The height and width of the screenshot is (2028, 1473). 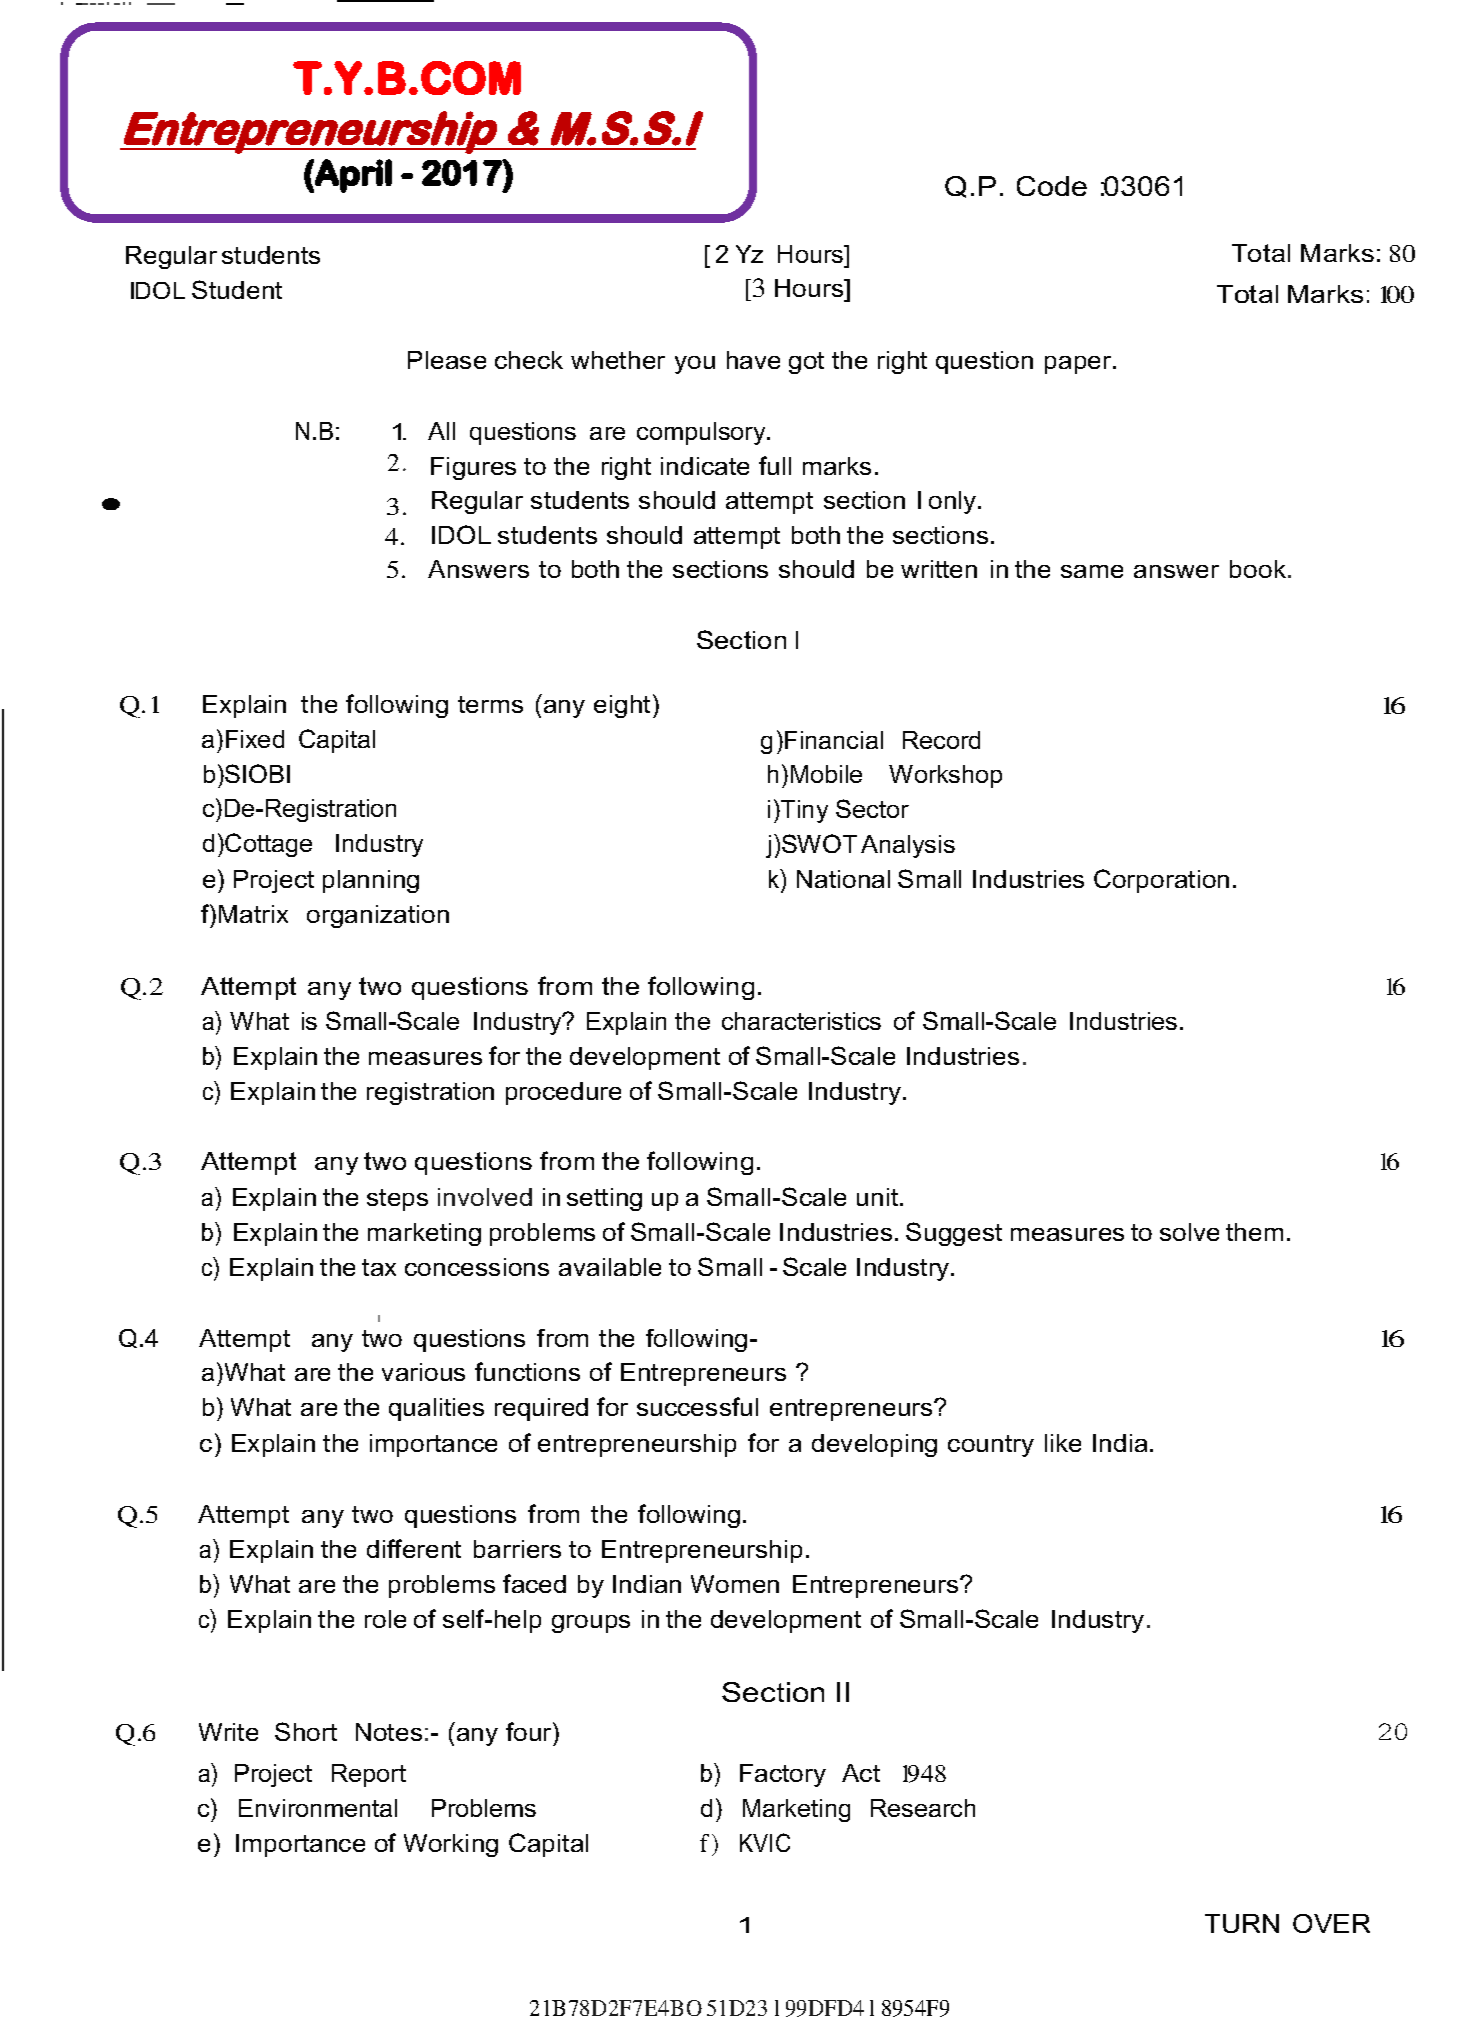 What do you see at coordinates (447, 360) in the screenshot?
I see `Please` at bounding box center [447, 360].
